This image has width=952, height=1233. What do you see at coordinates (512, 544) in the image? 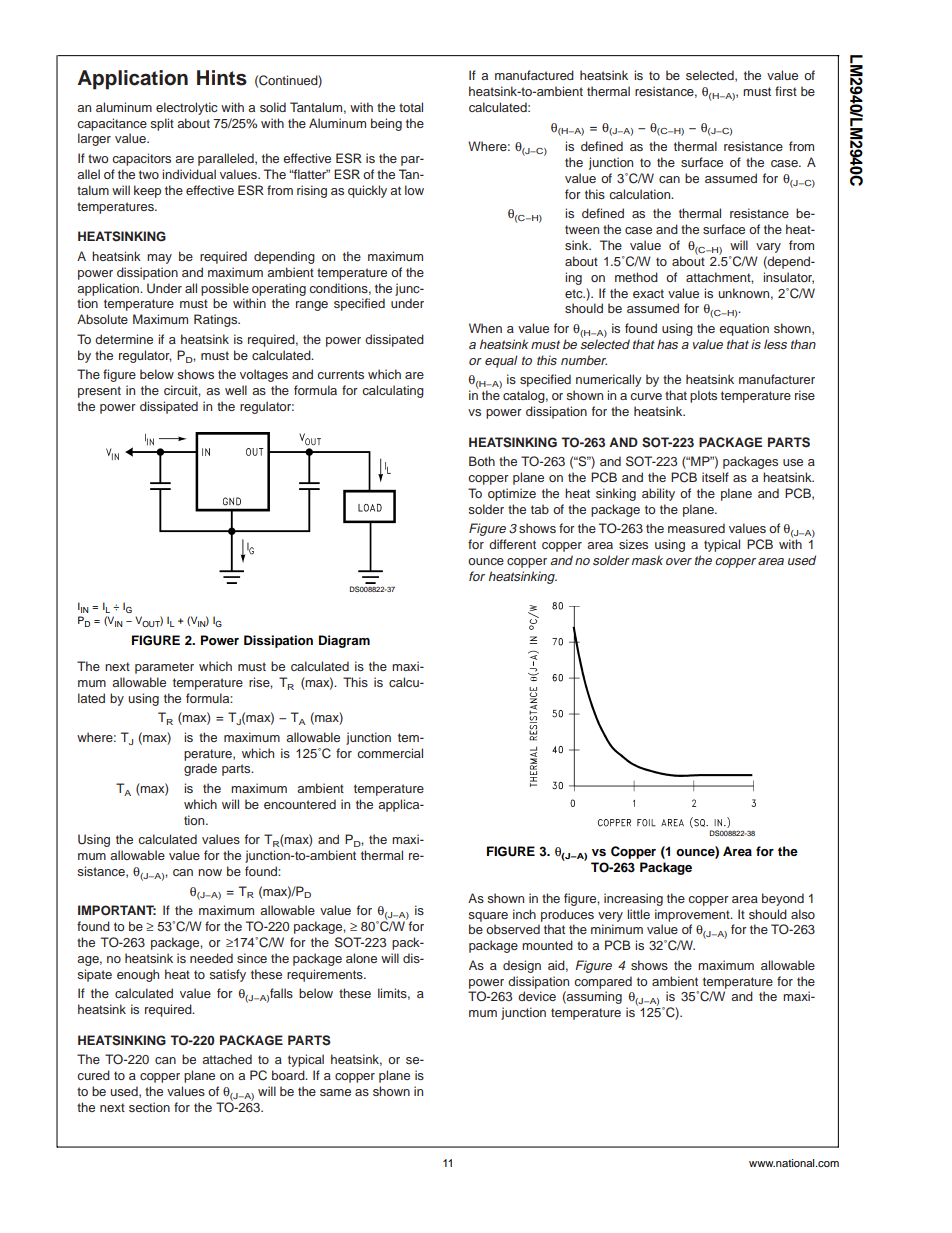
I see `different` at bounding box center [512, 544].
